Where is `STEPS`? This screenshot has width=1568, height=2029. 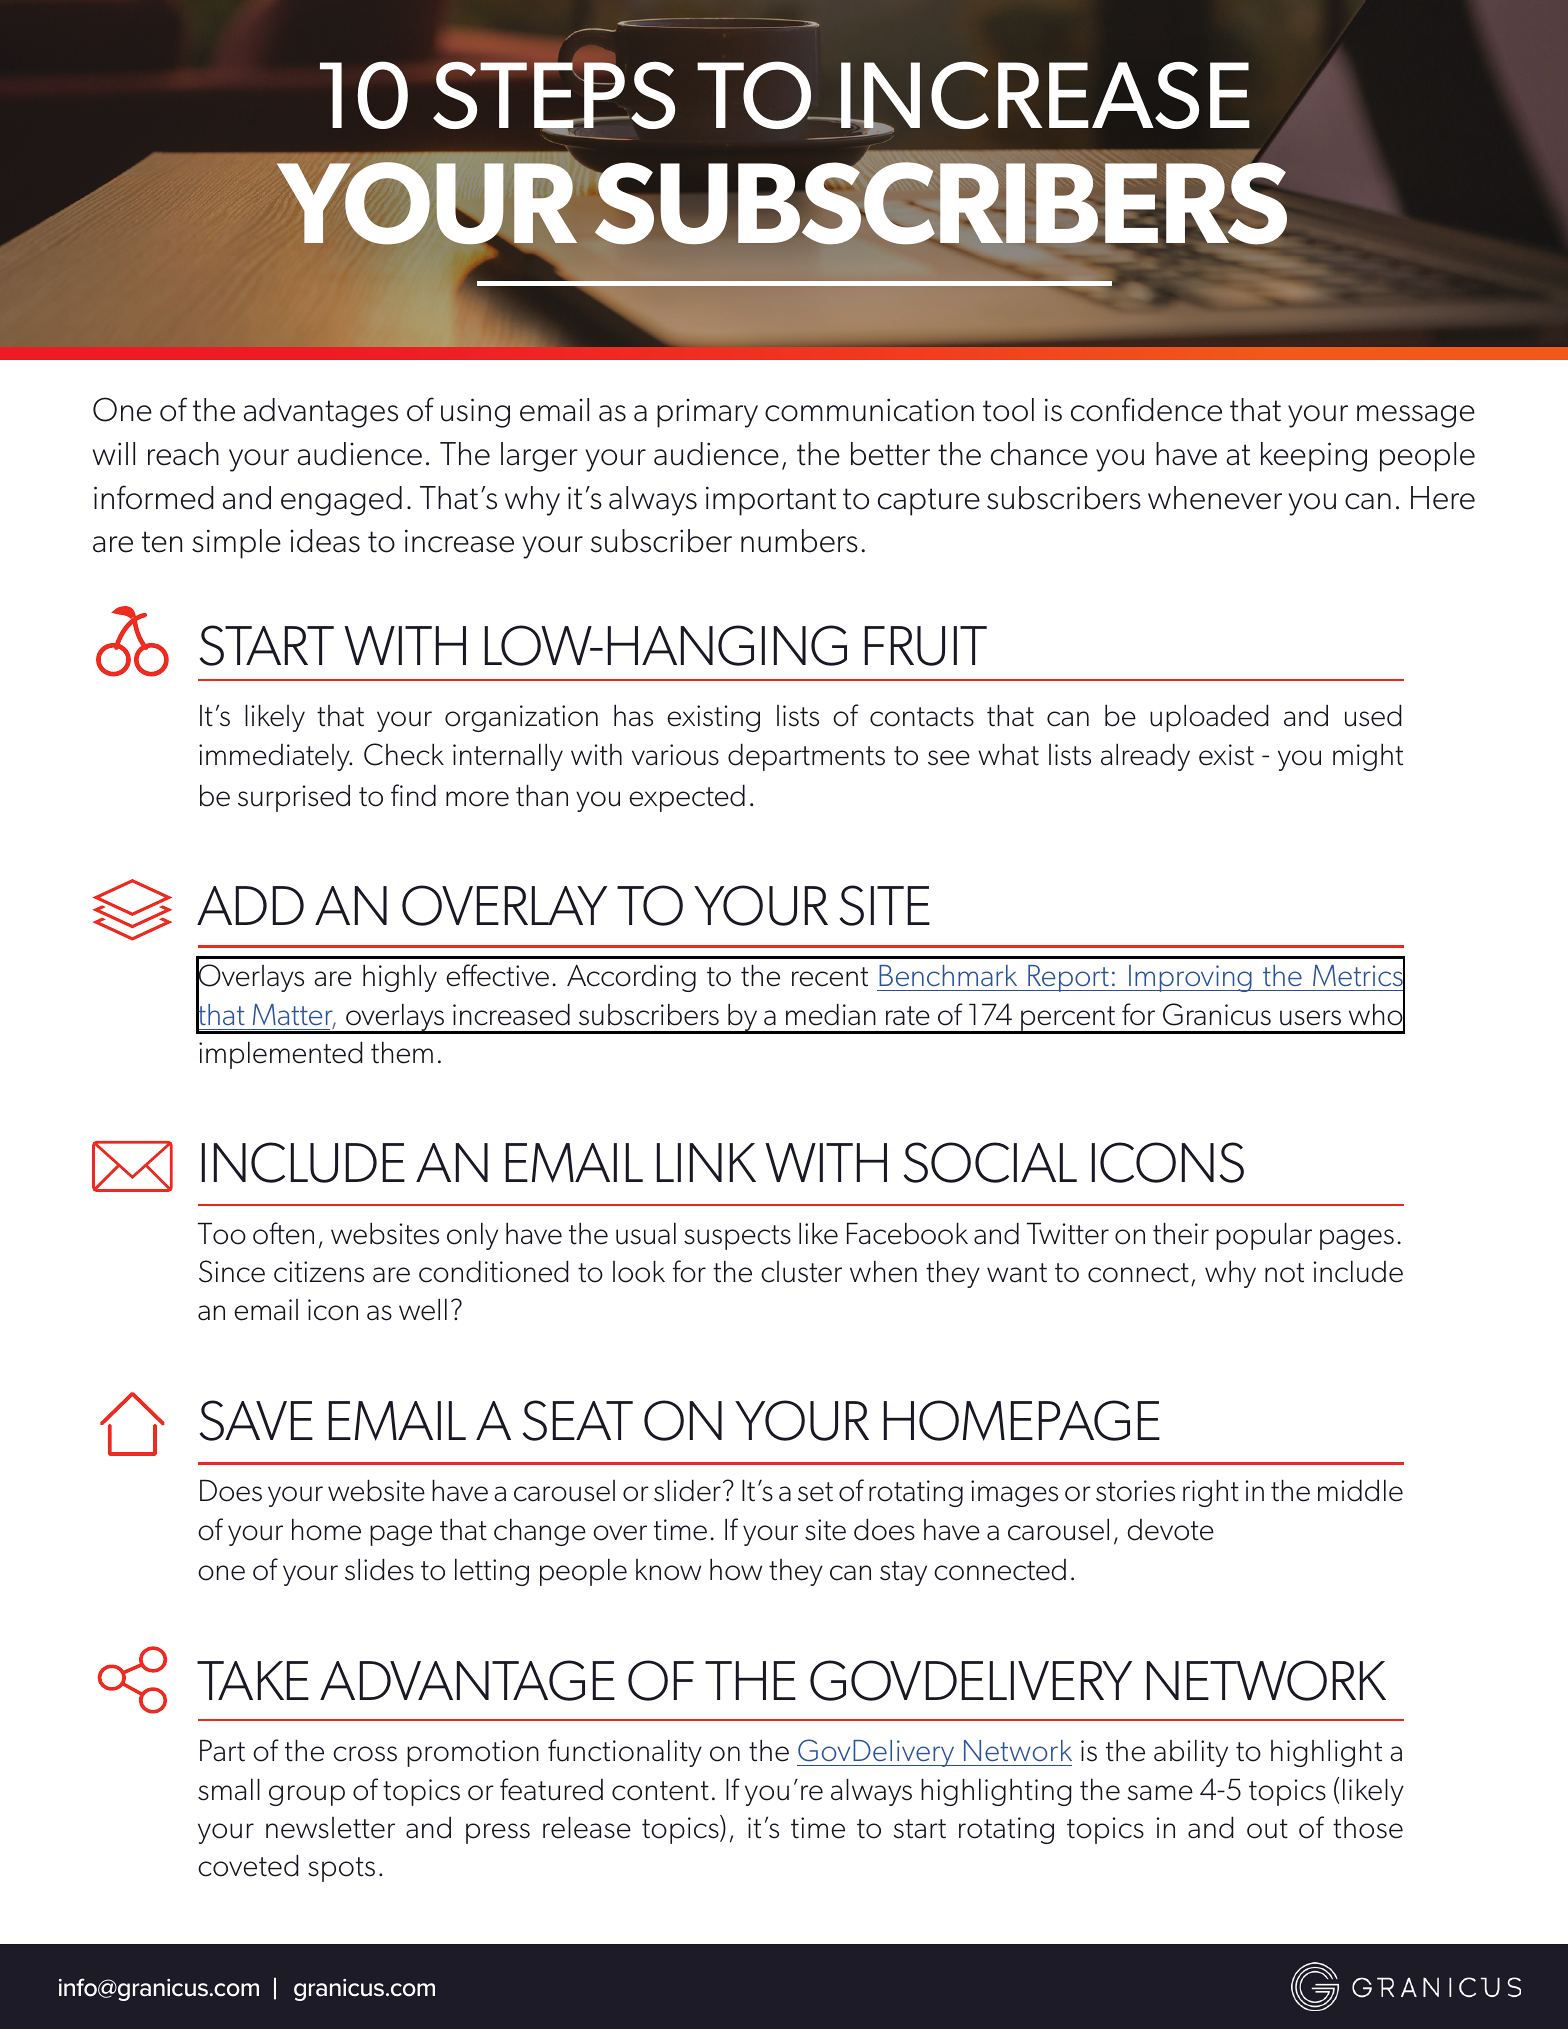 STEPS is located at coordinates (554, 96).
